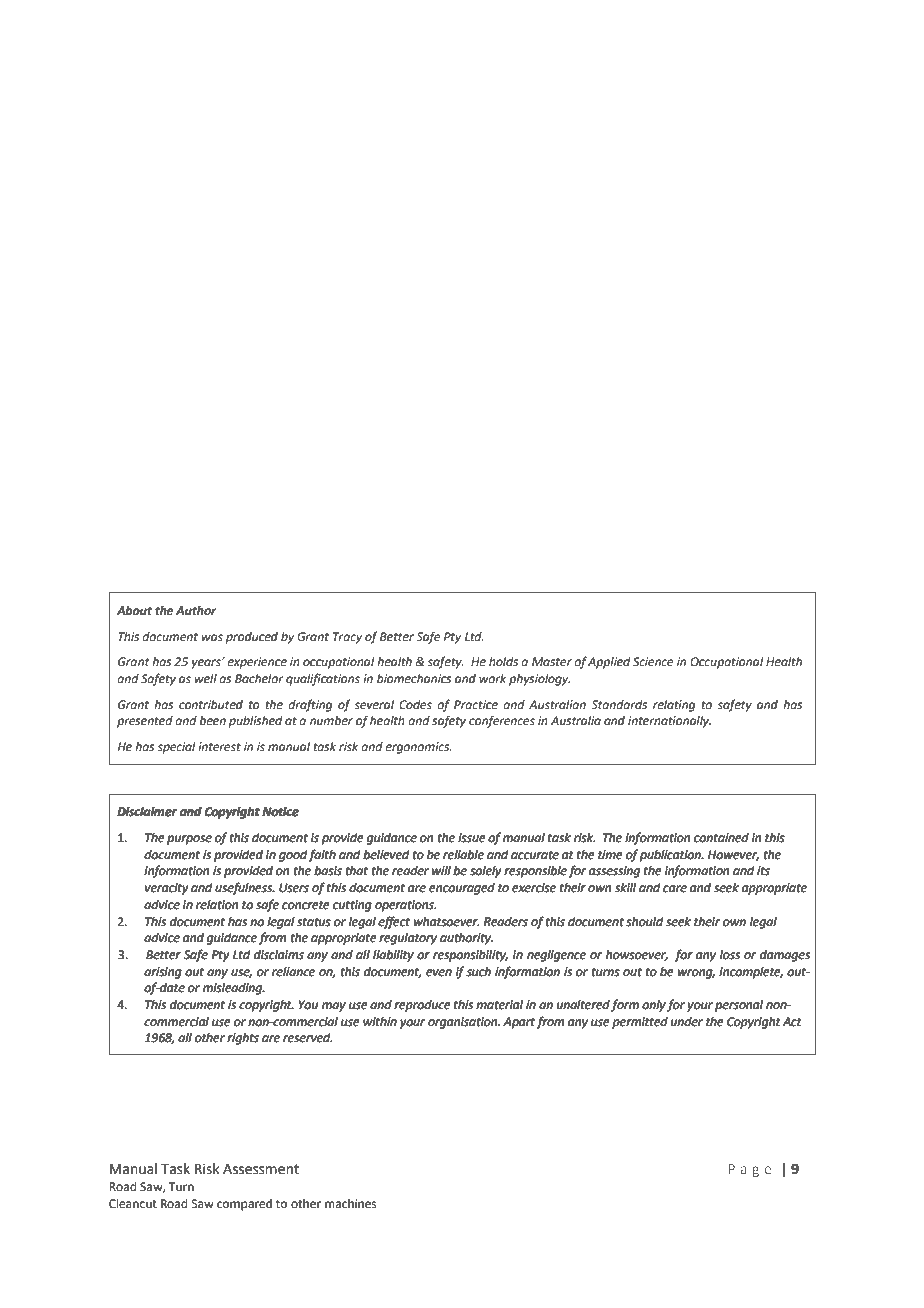 The width and height of the screenshot is (924, 1308). What do you see at coordinates (217, 904) in the screenshot?
I see `relation` at bounding box center [217, 904].
